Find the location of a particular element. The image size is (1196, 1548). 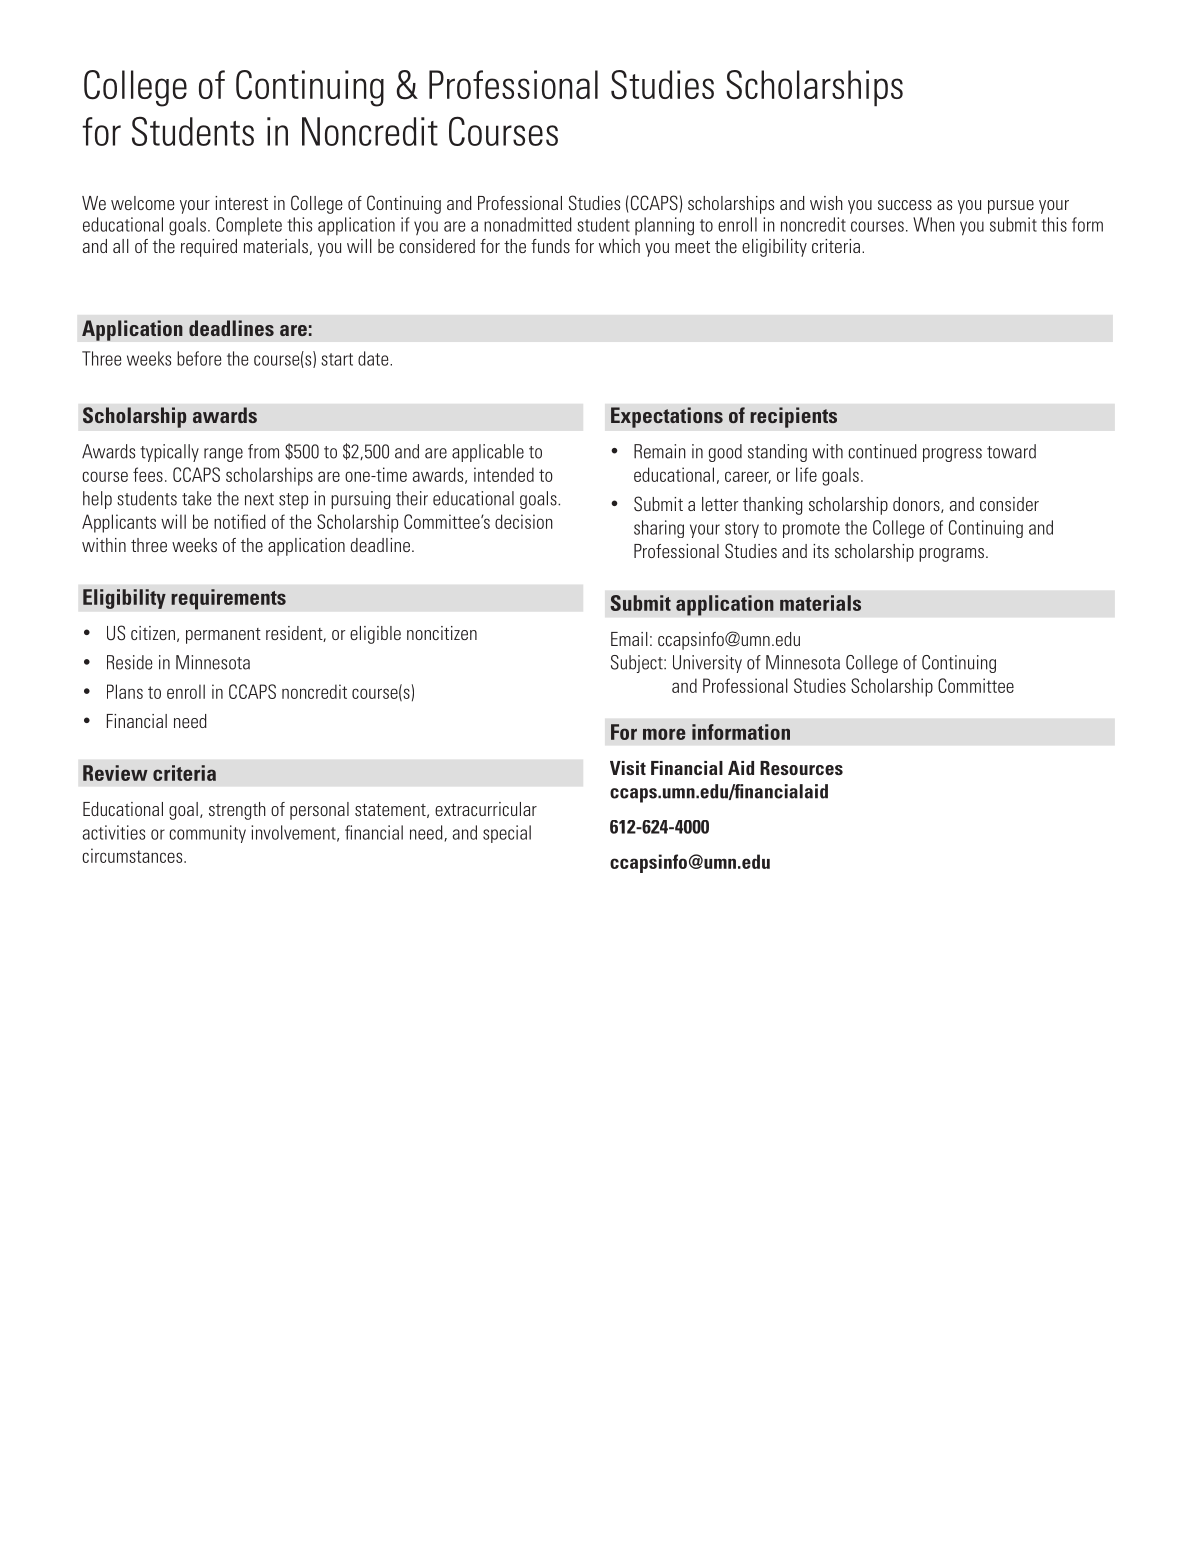

Review is located at coordinates (115, 773).
